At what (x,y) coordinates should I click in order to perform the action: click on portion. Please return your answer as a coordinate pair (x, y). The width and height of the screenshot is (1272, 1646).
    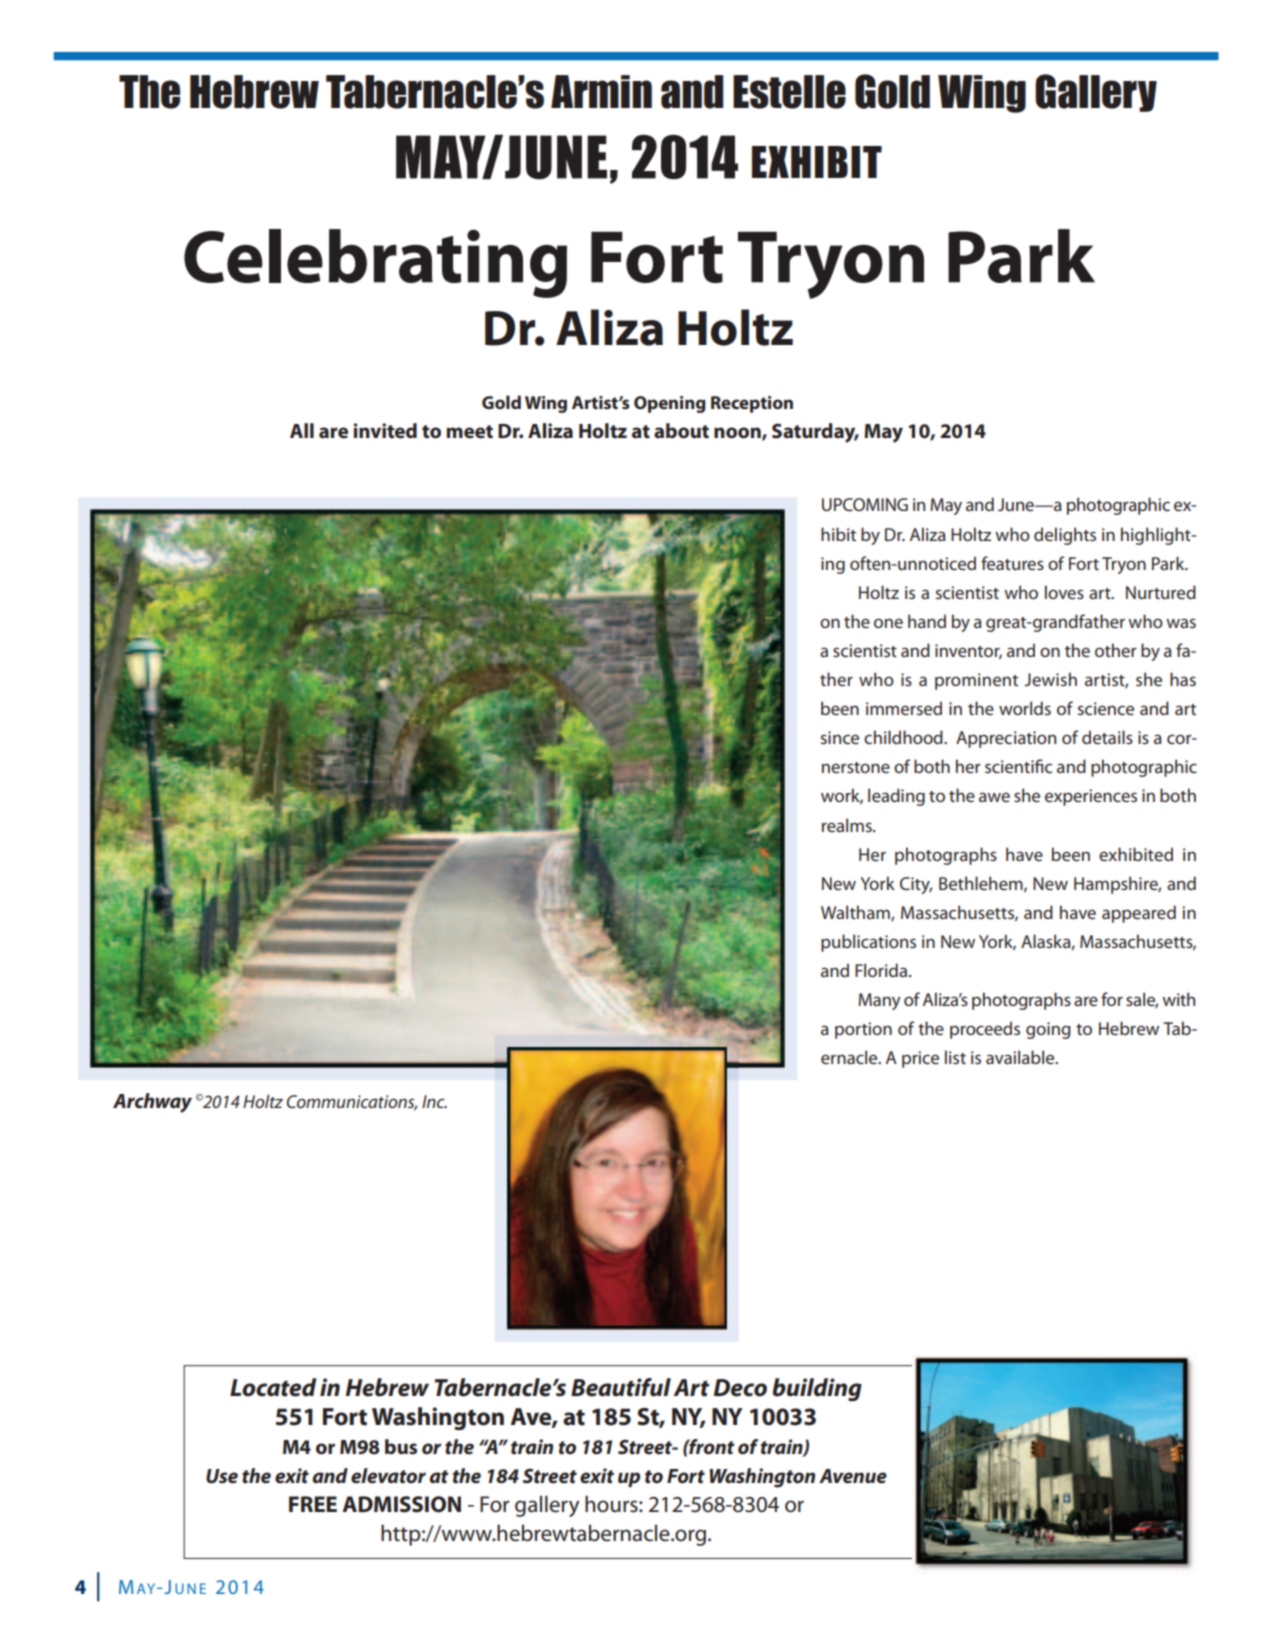
    Looking at the image, I should click on (863, 1030).
